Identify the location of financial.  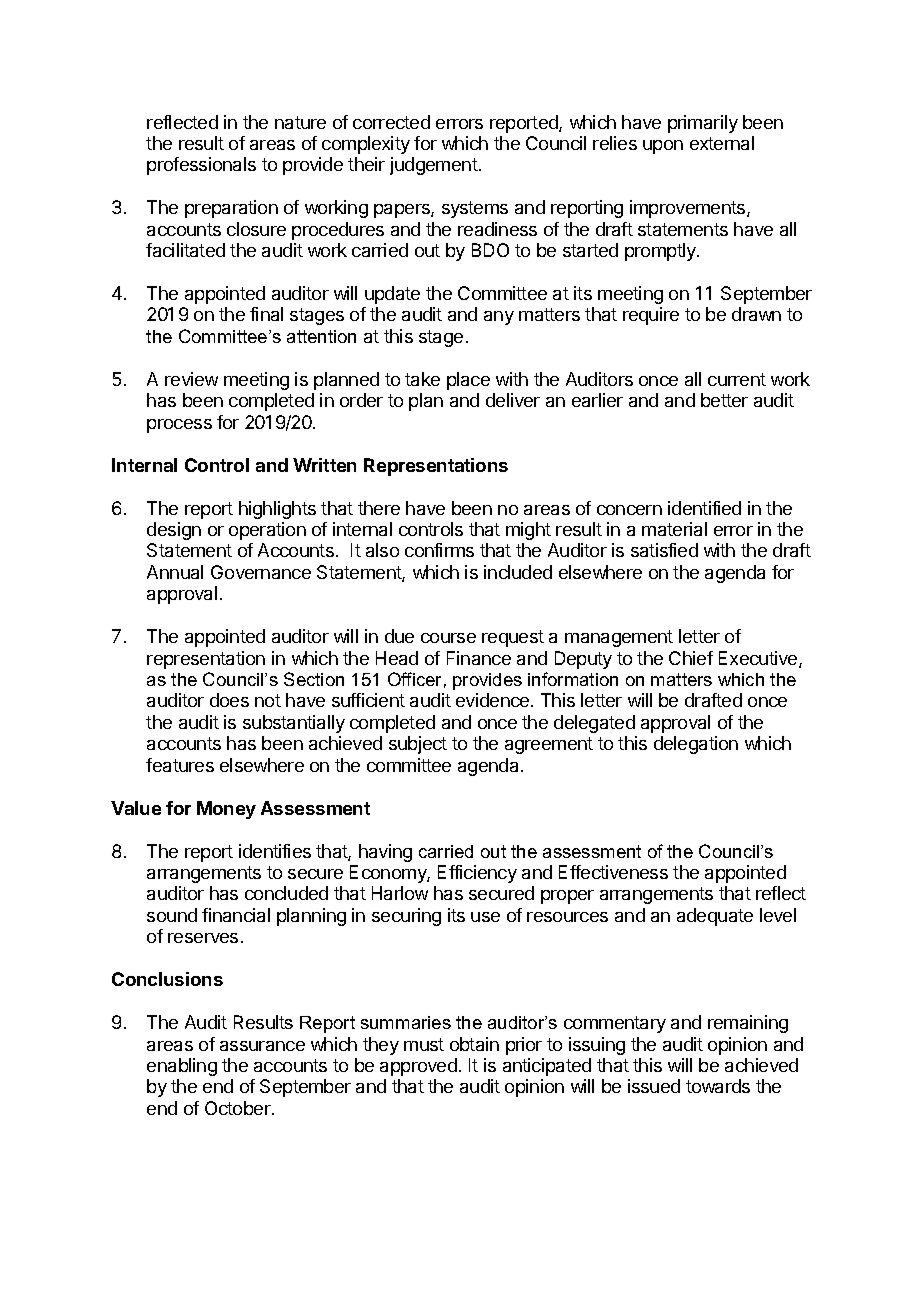
(236, 915).
